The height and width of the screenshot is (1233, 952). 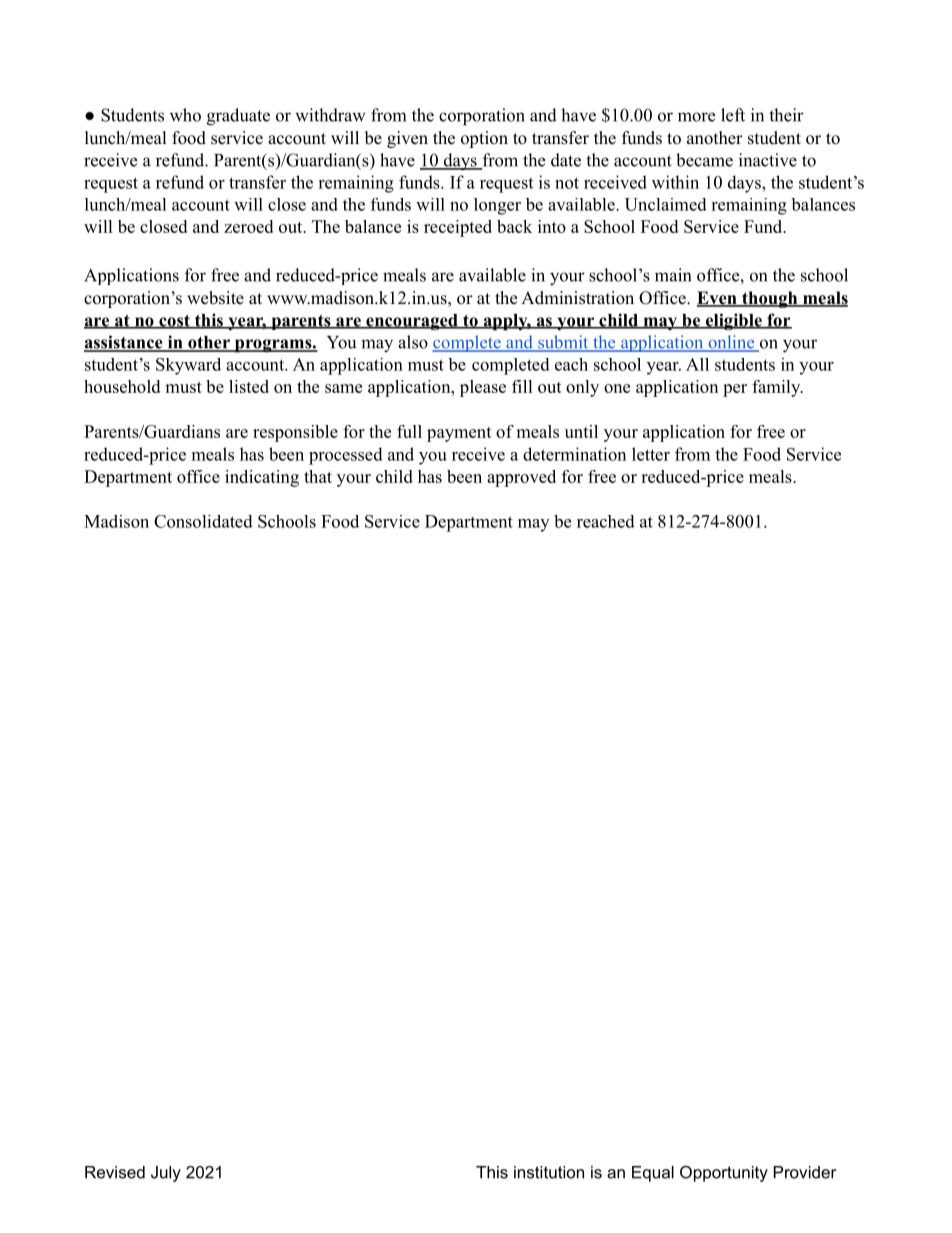 I want to click on letter, so click(x=651, y=454).
